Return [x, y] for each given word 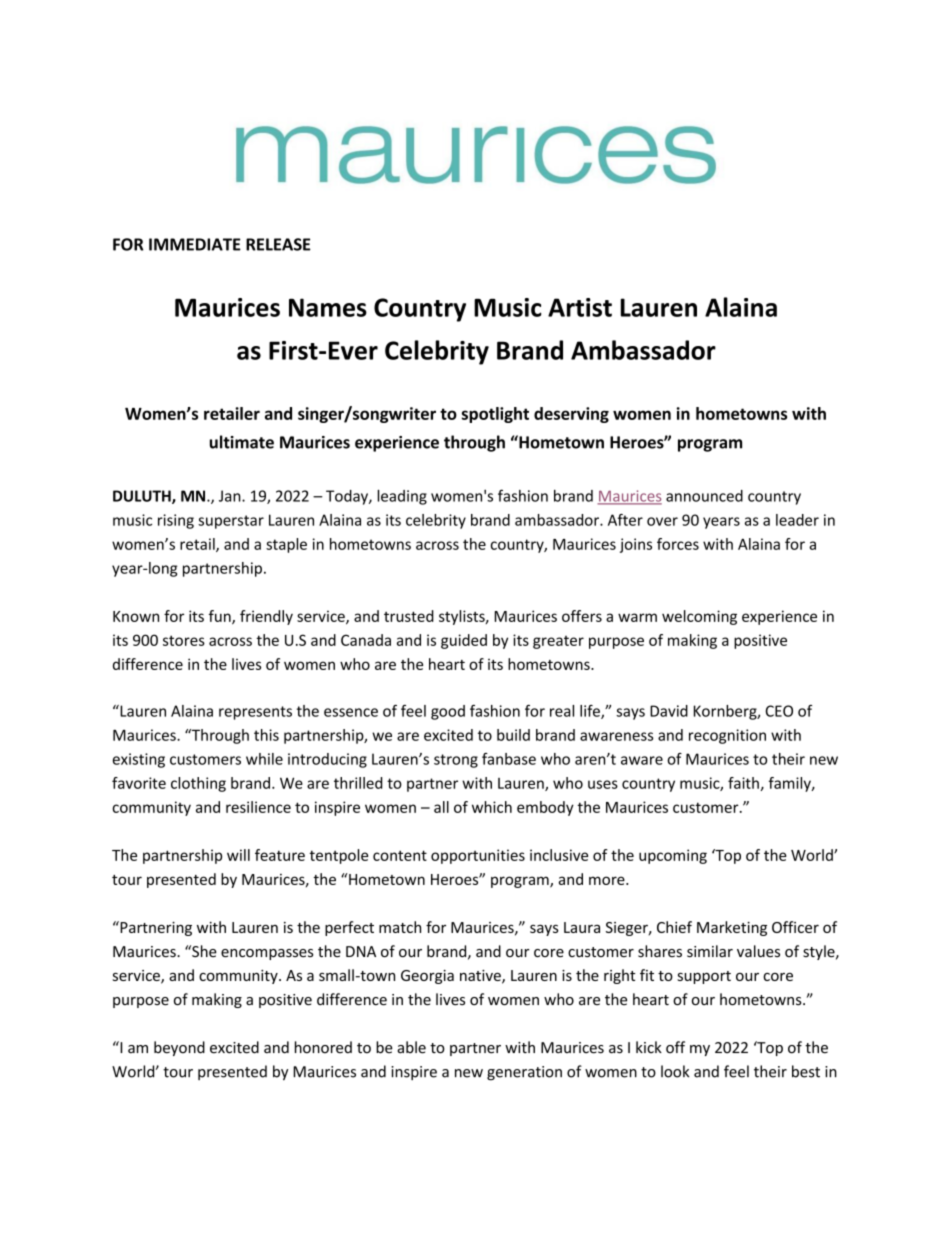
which [492, 807]
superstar [231, 522]
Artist [580, 307]
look [675, 1071]
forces [678, 544]
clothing [198, 784]
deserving [571, 415]
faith [743, 783]
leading [402, 497]
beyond [179, 1048]
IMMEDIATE [195, 244]
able [411, 1047]
